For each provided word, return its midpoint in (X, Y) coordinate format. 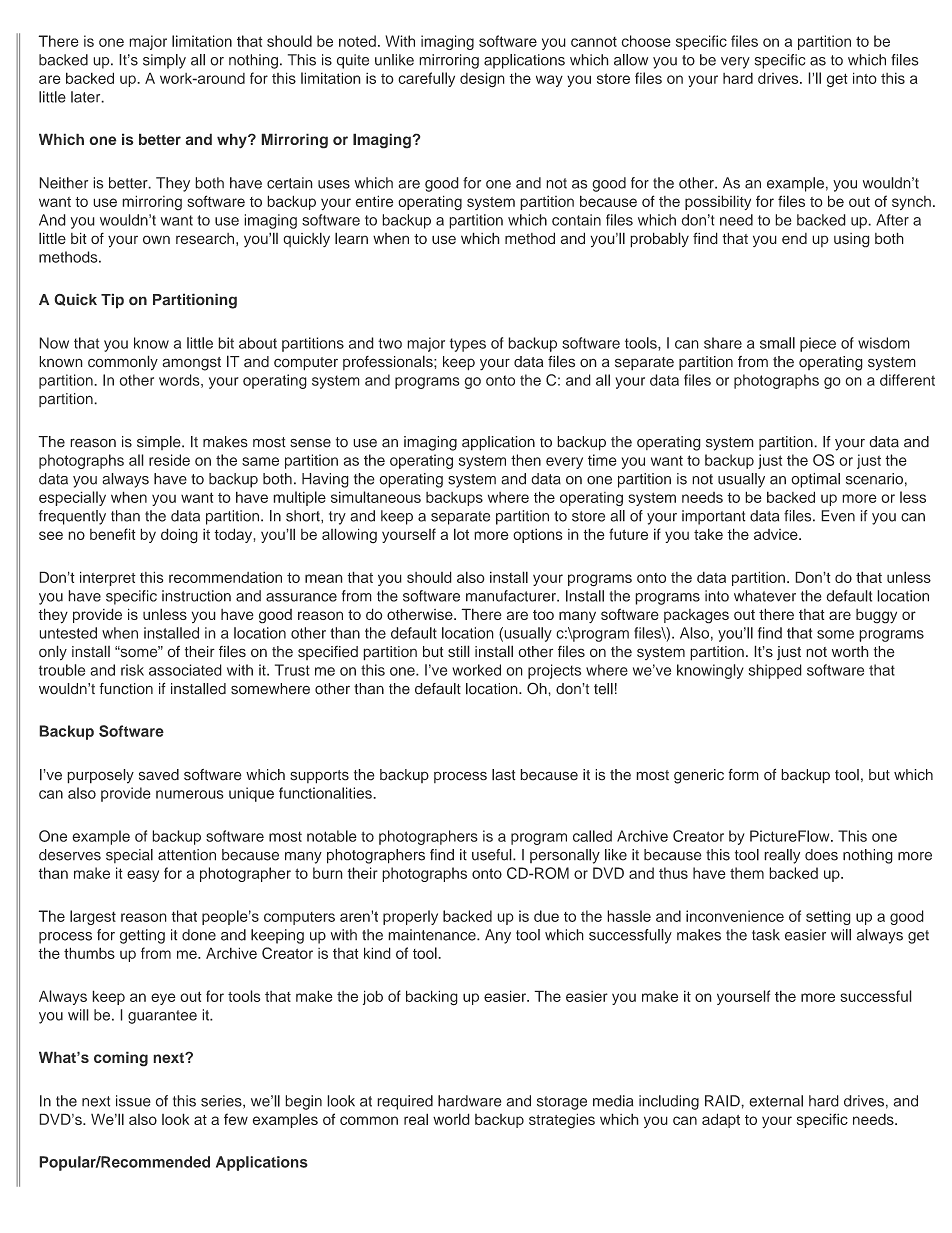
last (504, 775)
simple (160, 443)
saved (159, 775)
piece (818, 344)
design (482, 80)
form (743, 775)
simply (164, 61)
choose (646, 41)
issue (133, 1101)
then (526, 460)
